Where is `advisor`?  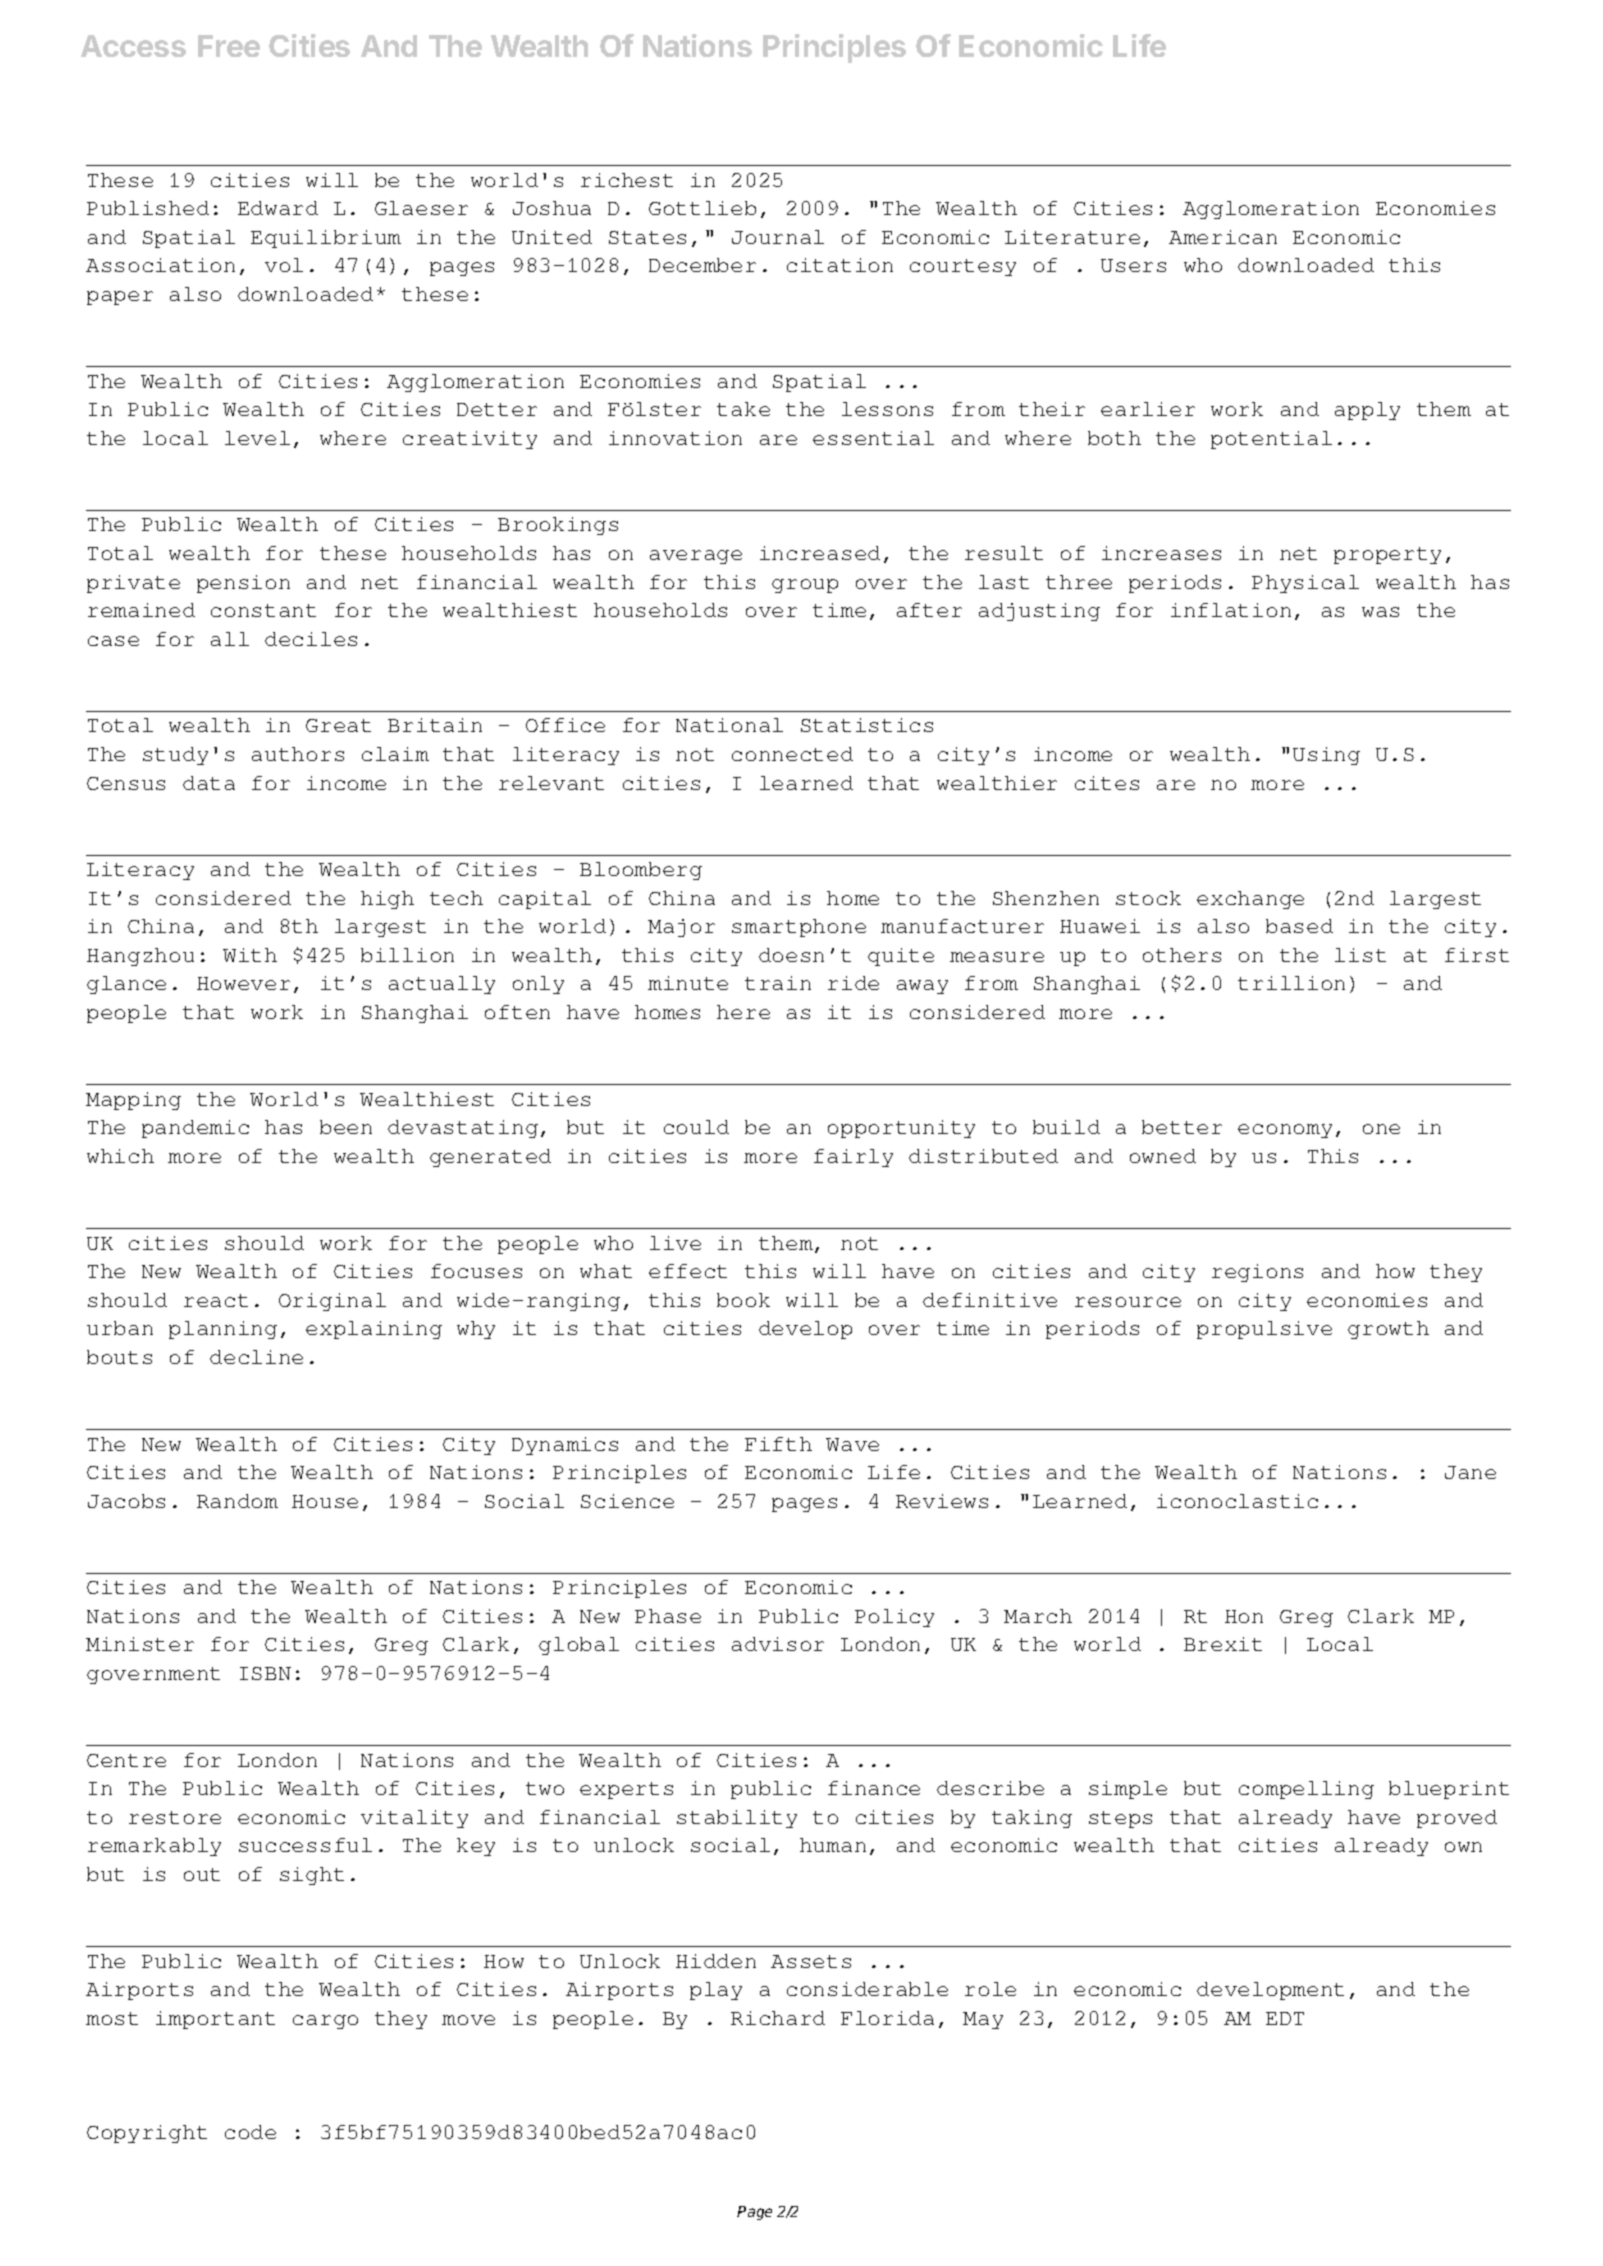
advisor is located at coordinates (778, 1644).
